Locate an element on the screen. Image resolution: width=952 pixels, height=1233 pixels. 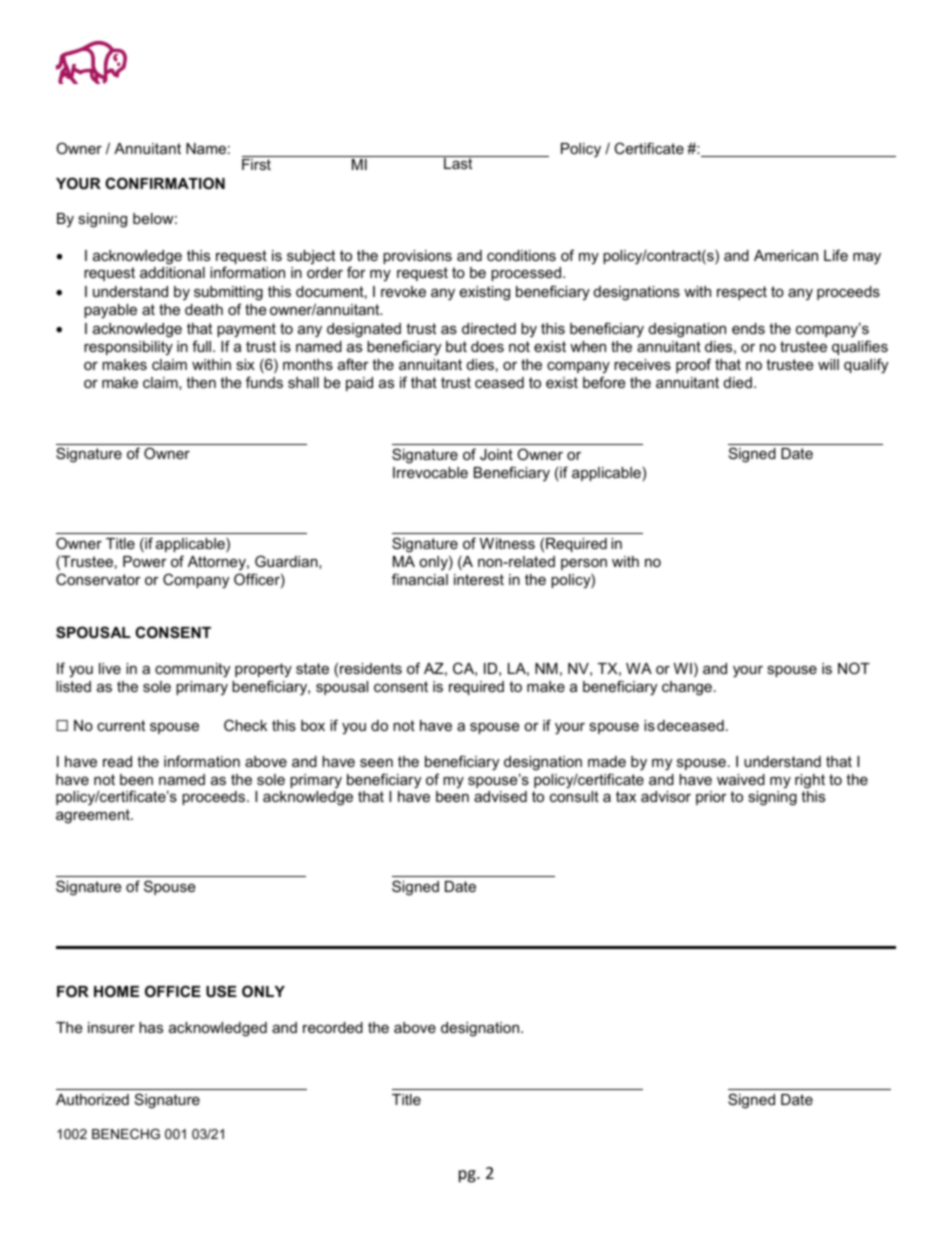
Irrevocable is located at coordinates (430, 472).
